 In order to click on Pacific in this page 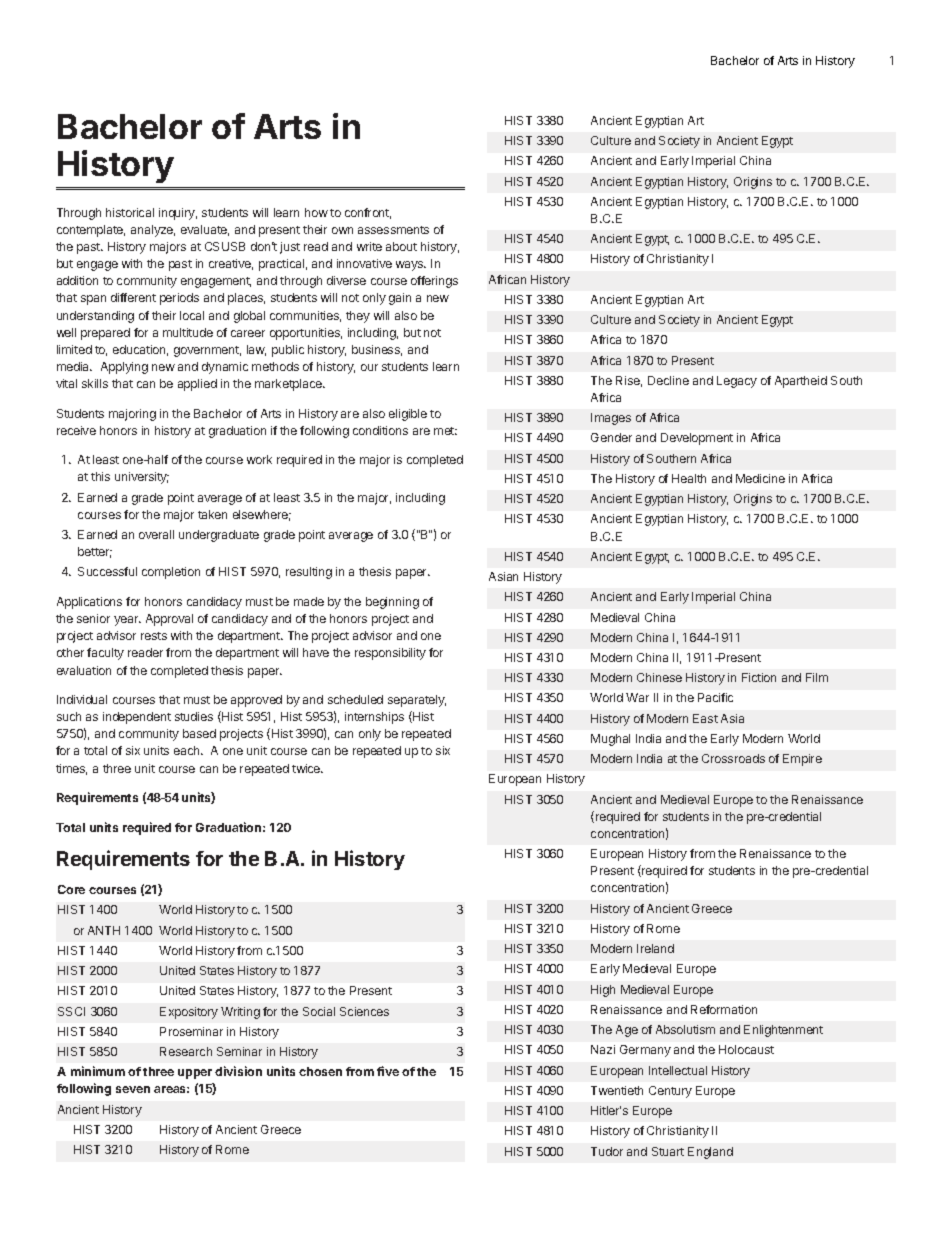, I will do `click(715, 697)`.
